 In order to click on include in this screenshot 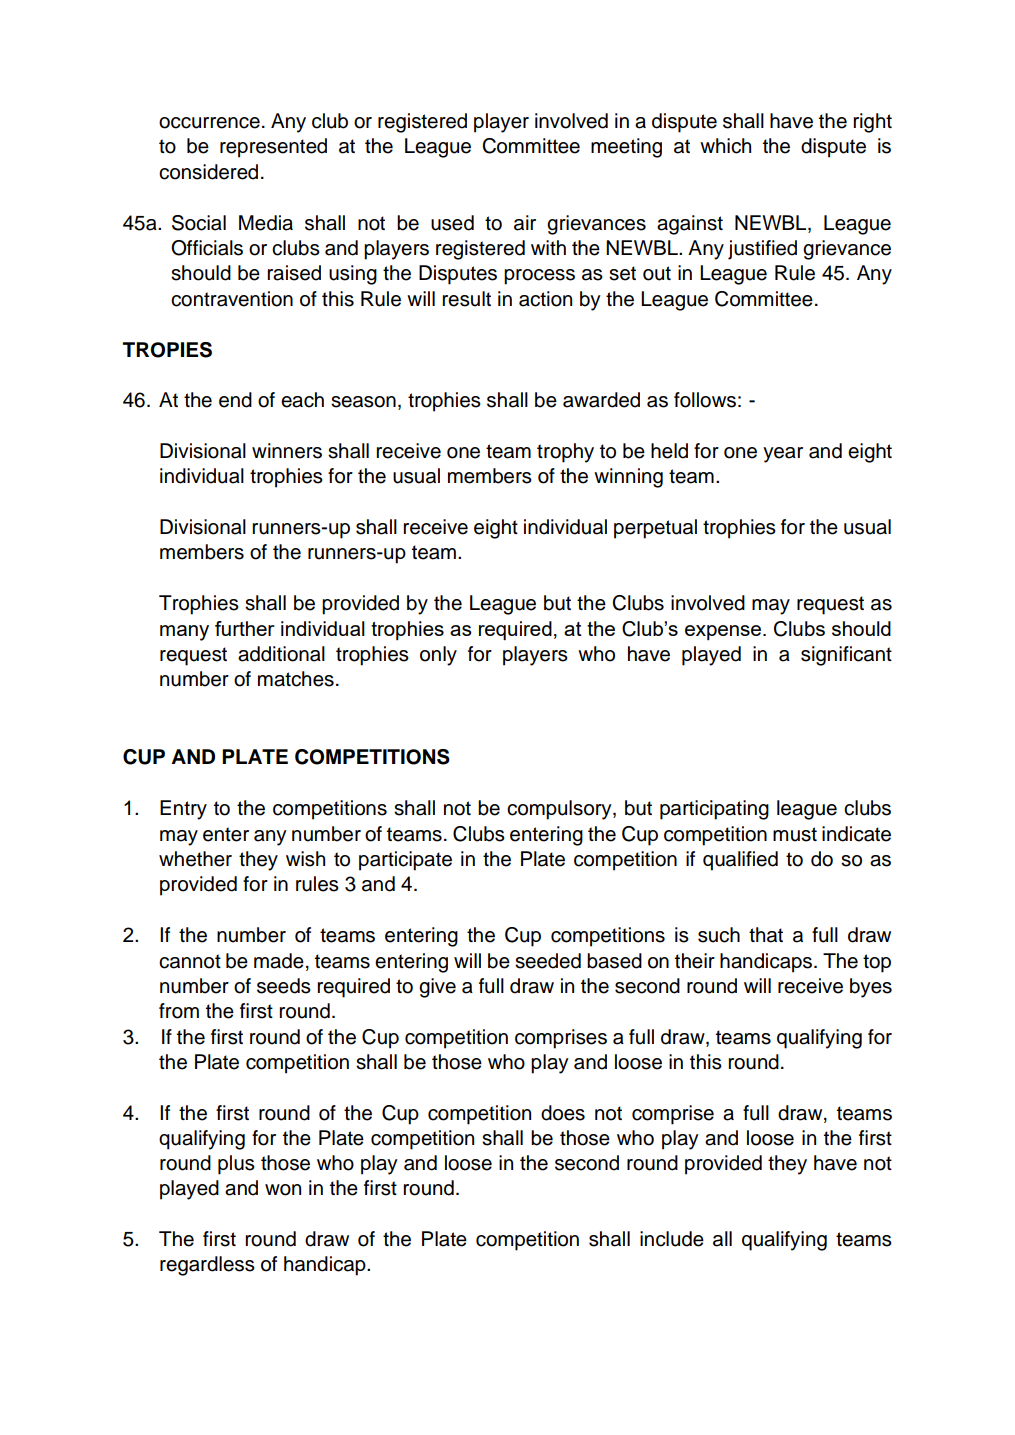, I will do `click(672, 1239)`.
